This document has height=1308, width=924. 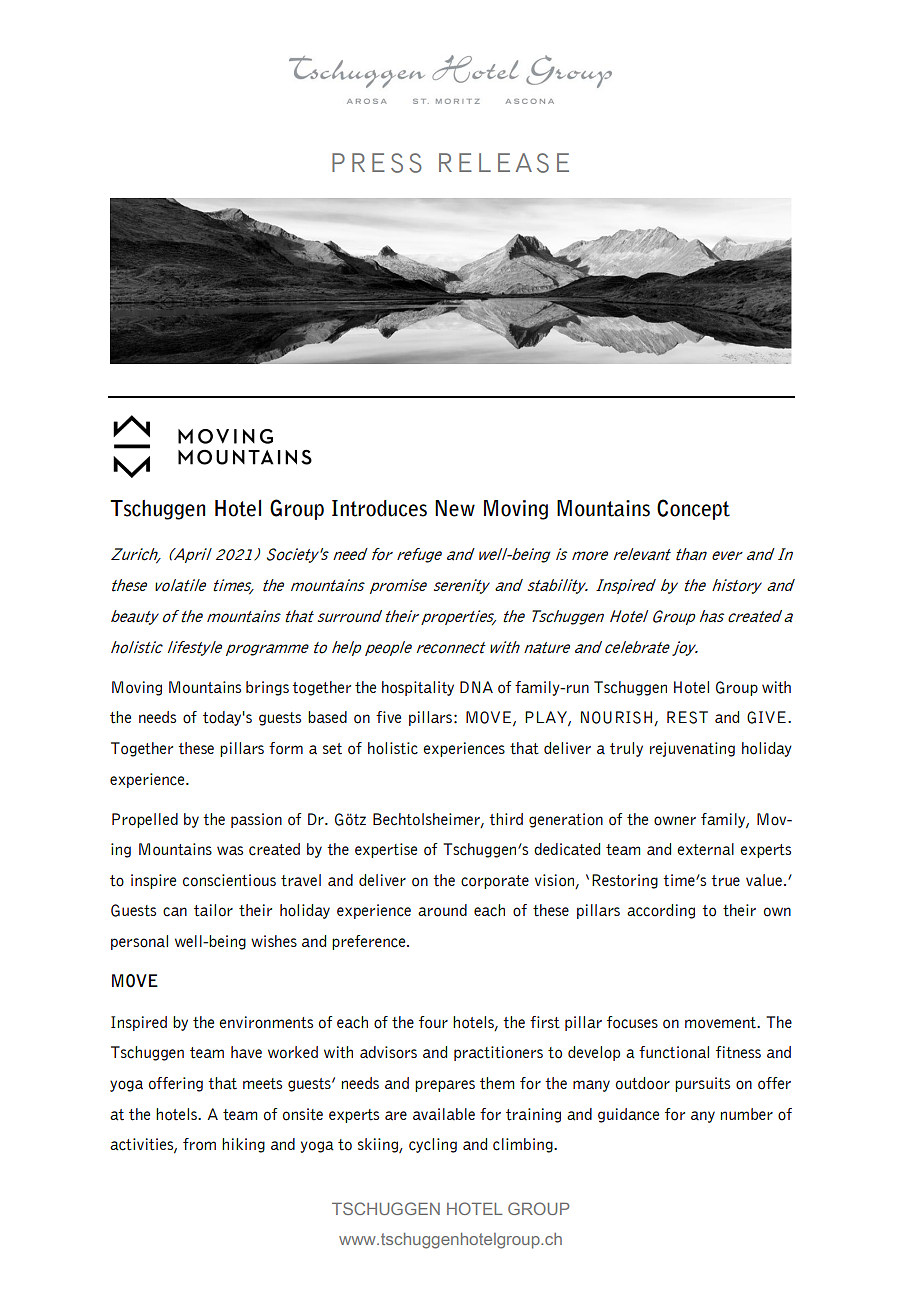 What do you see at coordinates (444, 1114) in the document?
I see `available` at bounding box center [444, 1114].
